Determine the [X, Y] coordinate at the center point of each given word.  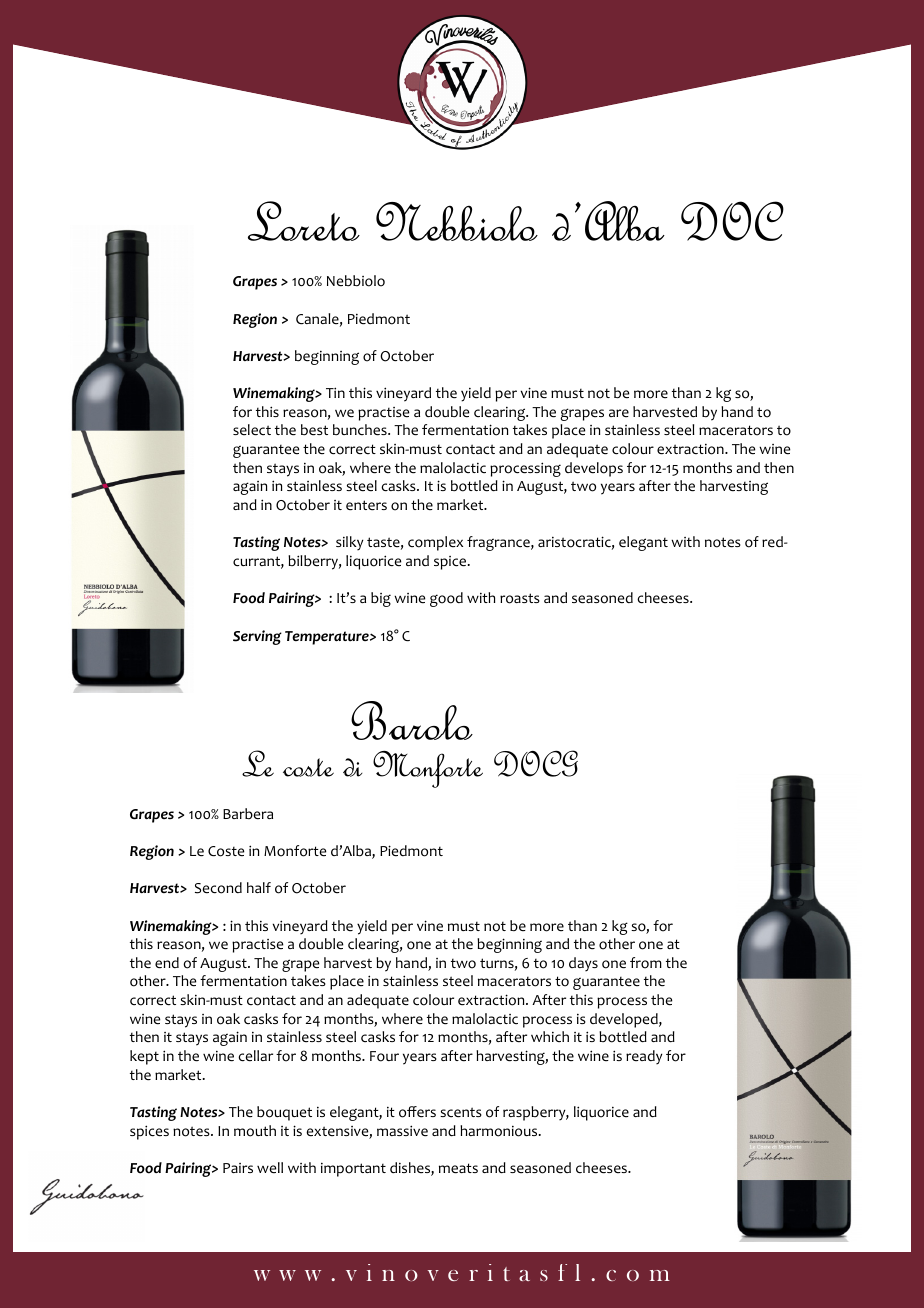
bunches [361, 430]
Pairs [238, 1168]
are [619, 413]
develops [594, 469]
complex [435, 543]
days [583, 964]
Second [218, 888]
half [259, 887]
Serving [257, 637]
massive [402, 1131]
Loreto [304, 221]
